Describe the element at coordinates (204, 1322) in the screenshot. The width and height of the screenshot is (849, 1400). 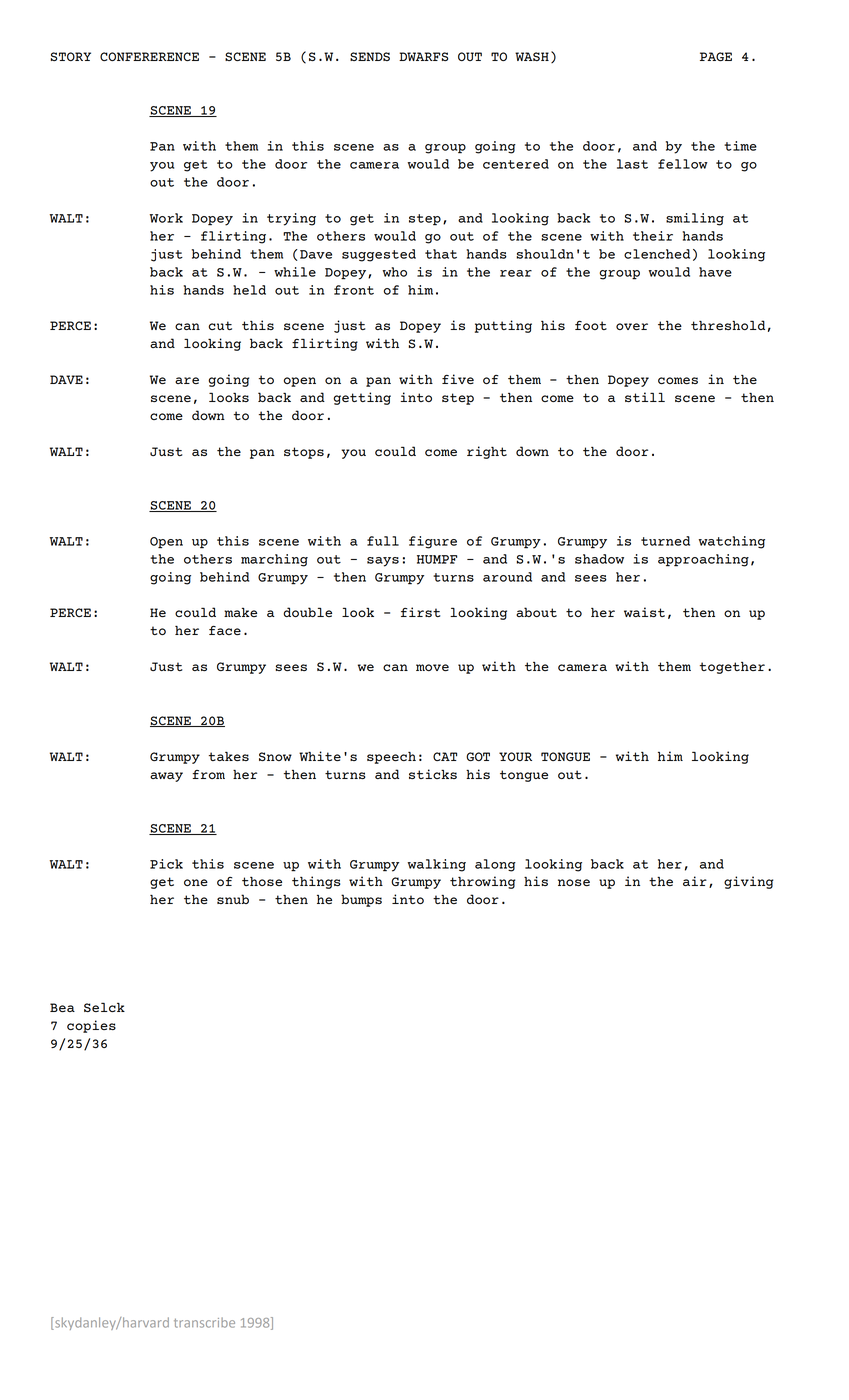
I see `transcribe` at that location.
